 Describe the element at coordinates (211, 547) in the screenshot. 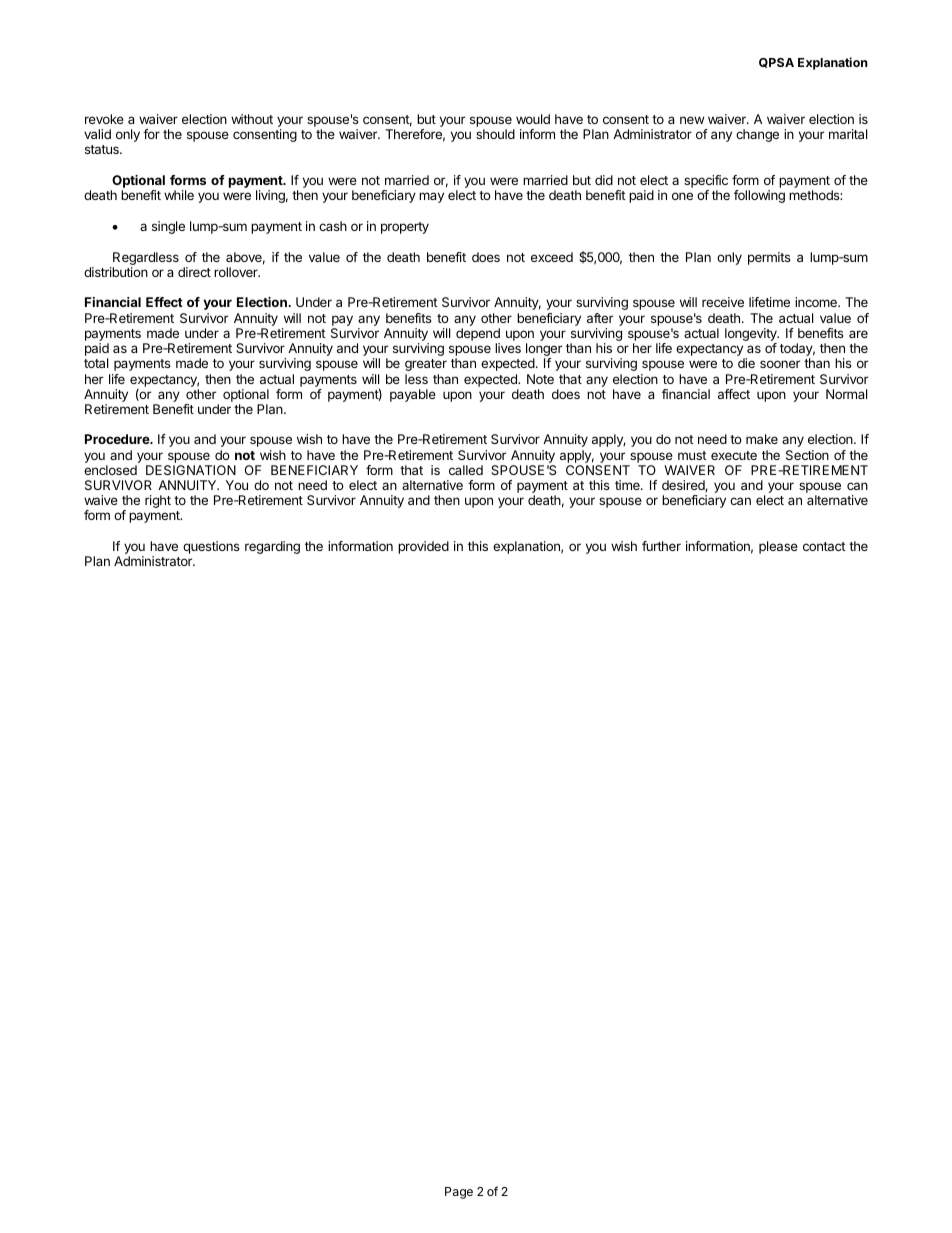

I see `questions` at that location.
